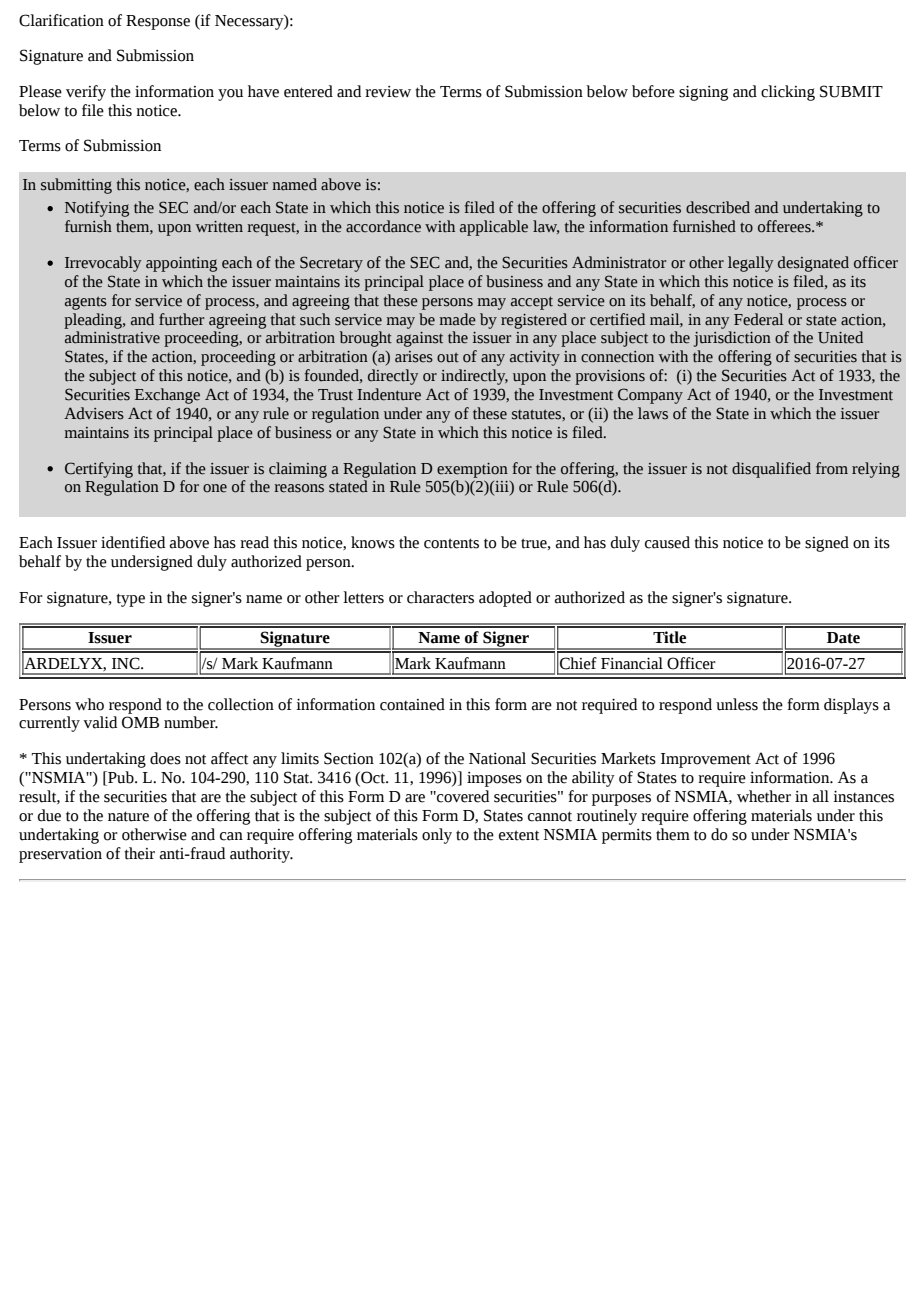  What do you see at coordinates (158, 22) in the screenshot?
I see `Response` at bounding box center [158, 22].
